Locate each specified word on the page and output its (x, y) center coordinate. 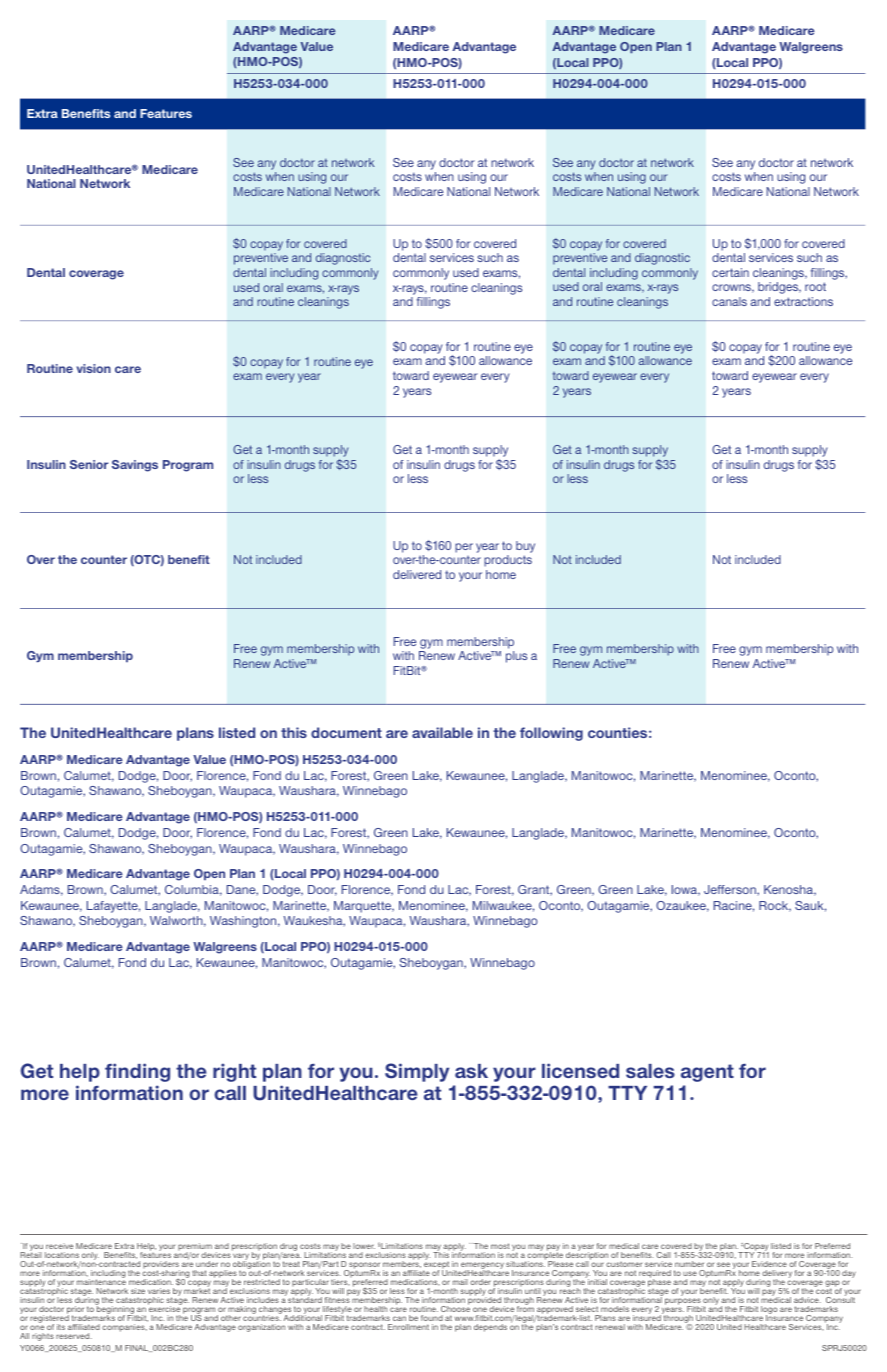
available (442, 732)
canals (729, 301)
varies (159, 1291)
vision (94, 368)
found (432, 1318)
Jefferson (731, 890)
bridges (779, 288)
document (346, 732)
